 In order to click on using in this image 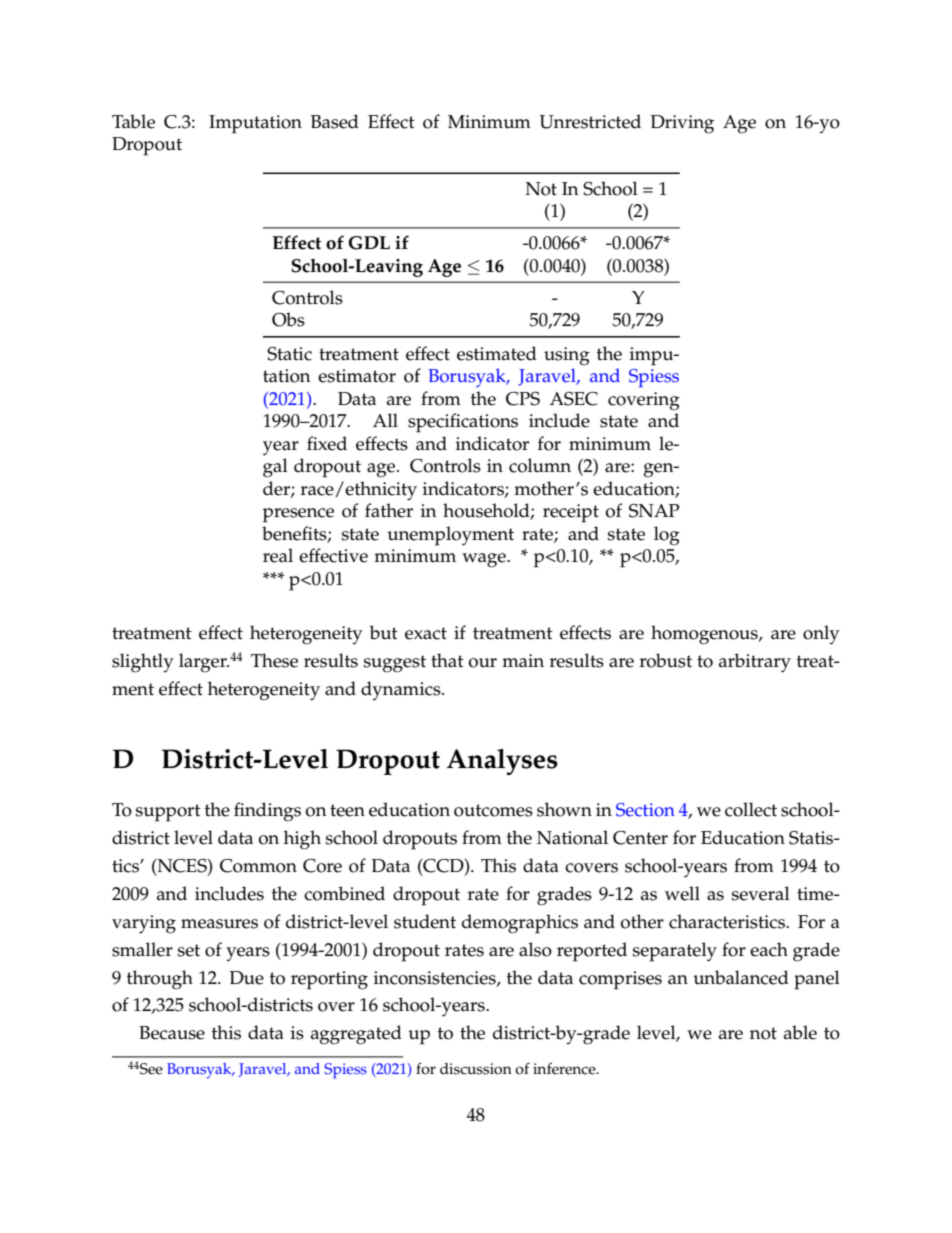, I will do `click(567, 356)`.
